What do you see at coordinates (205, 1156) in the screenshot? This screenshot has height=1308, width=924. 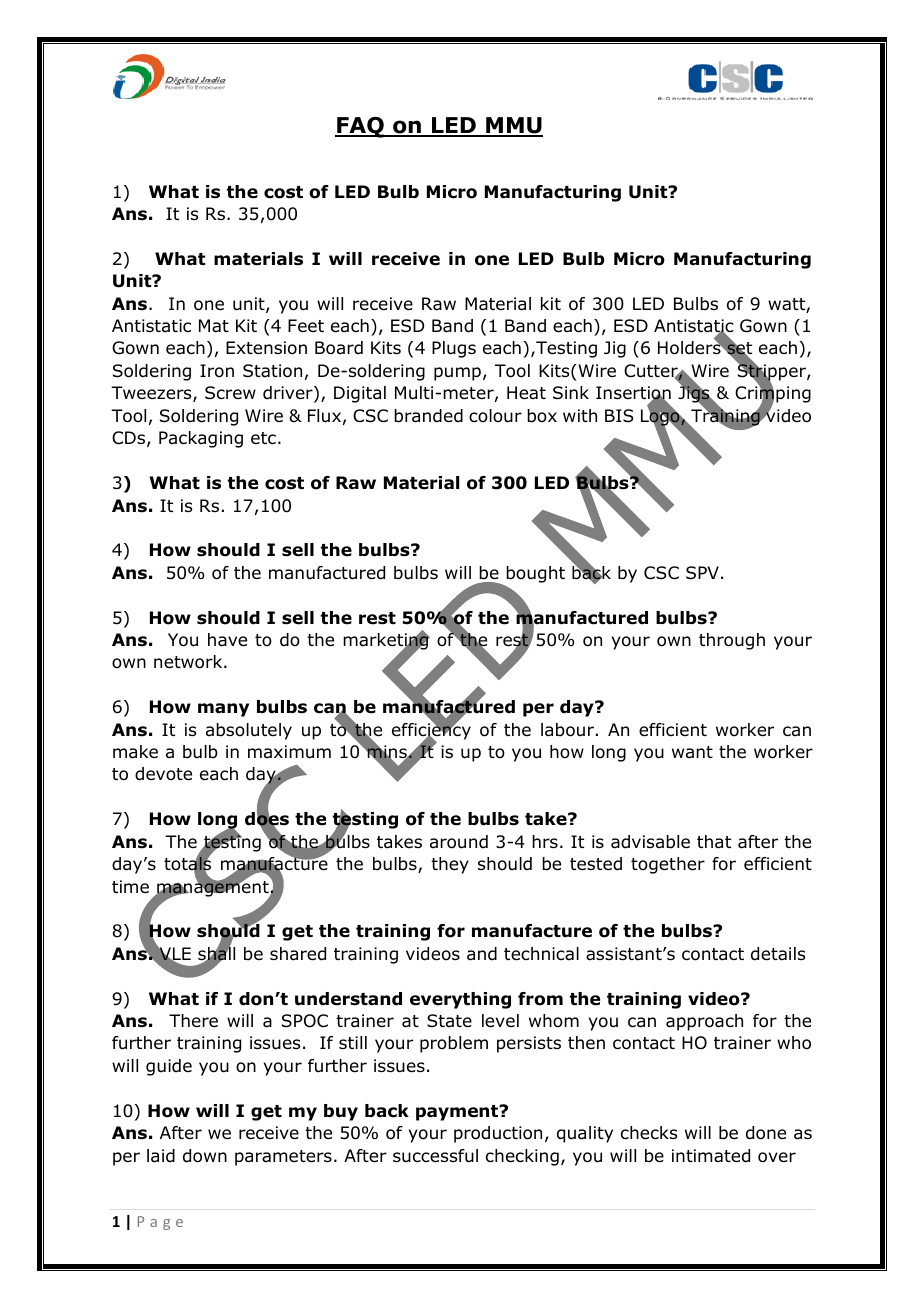 I see `down` at bounding box center [205, 1156].
